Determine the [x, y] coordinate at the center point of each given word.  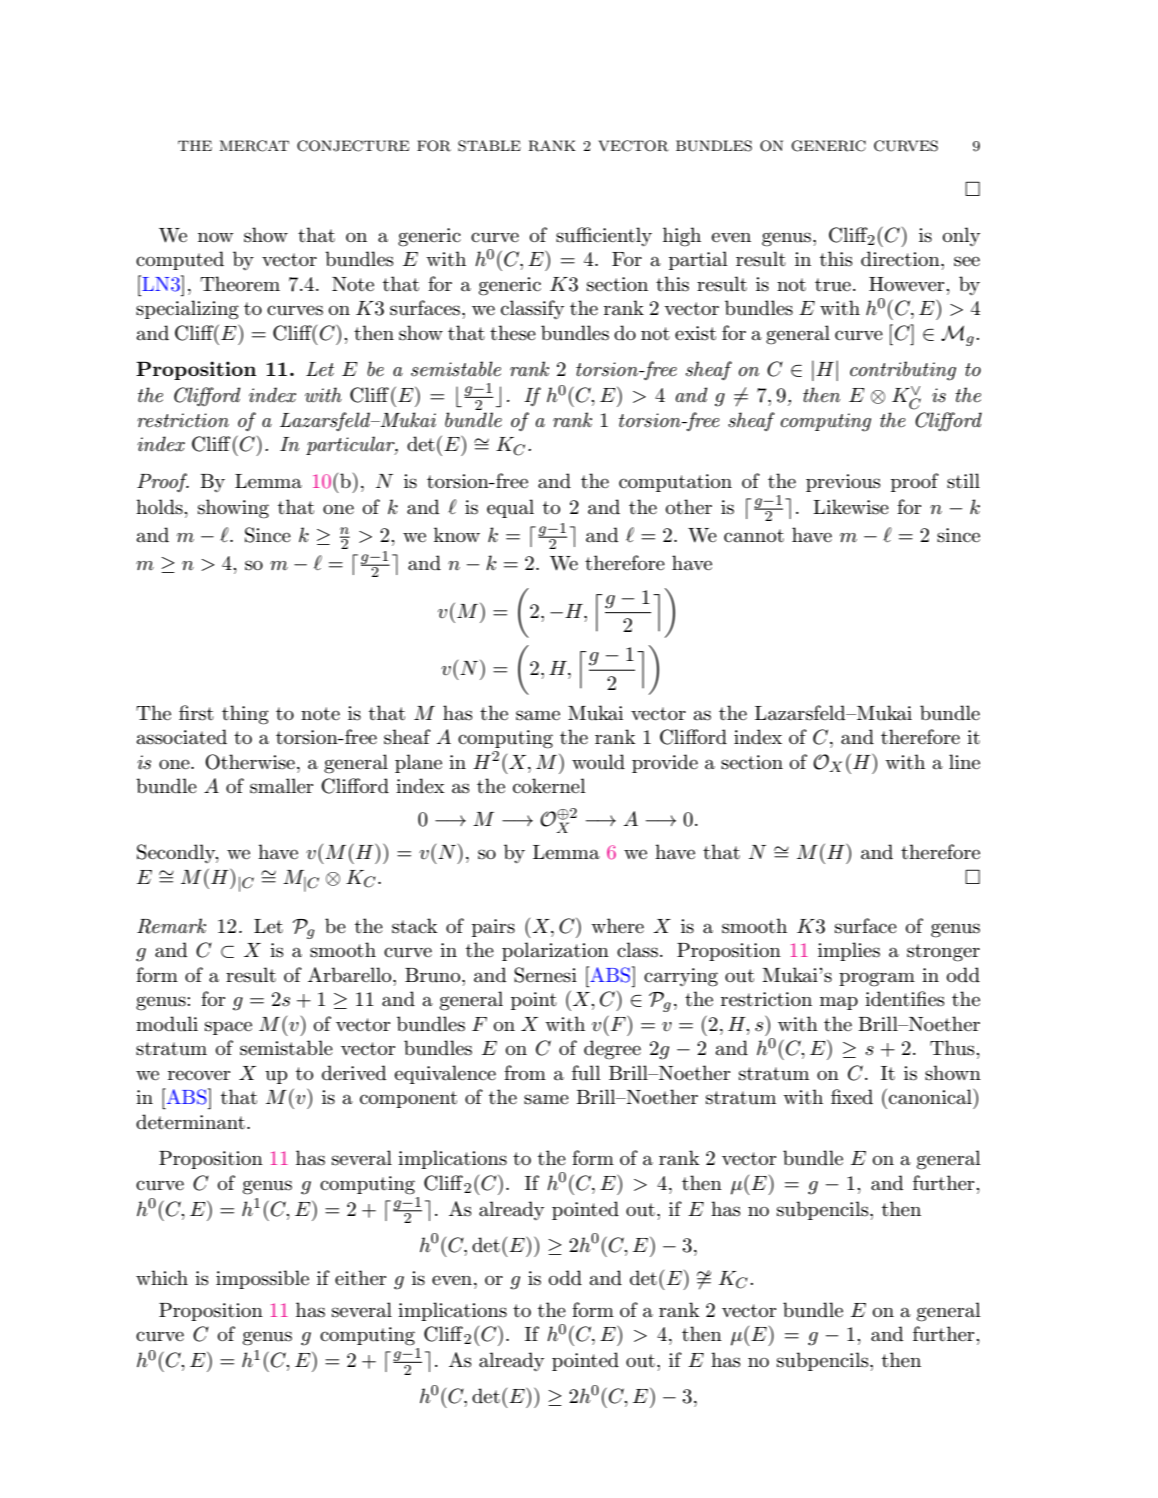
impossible [262, 1279]
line [964, 762]
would [598, 762]
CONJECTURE [353, 146]
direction [901, 259]
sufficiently [604, 236]
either [360, 1278]
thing [245, 715]
